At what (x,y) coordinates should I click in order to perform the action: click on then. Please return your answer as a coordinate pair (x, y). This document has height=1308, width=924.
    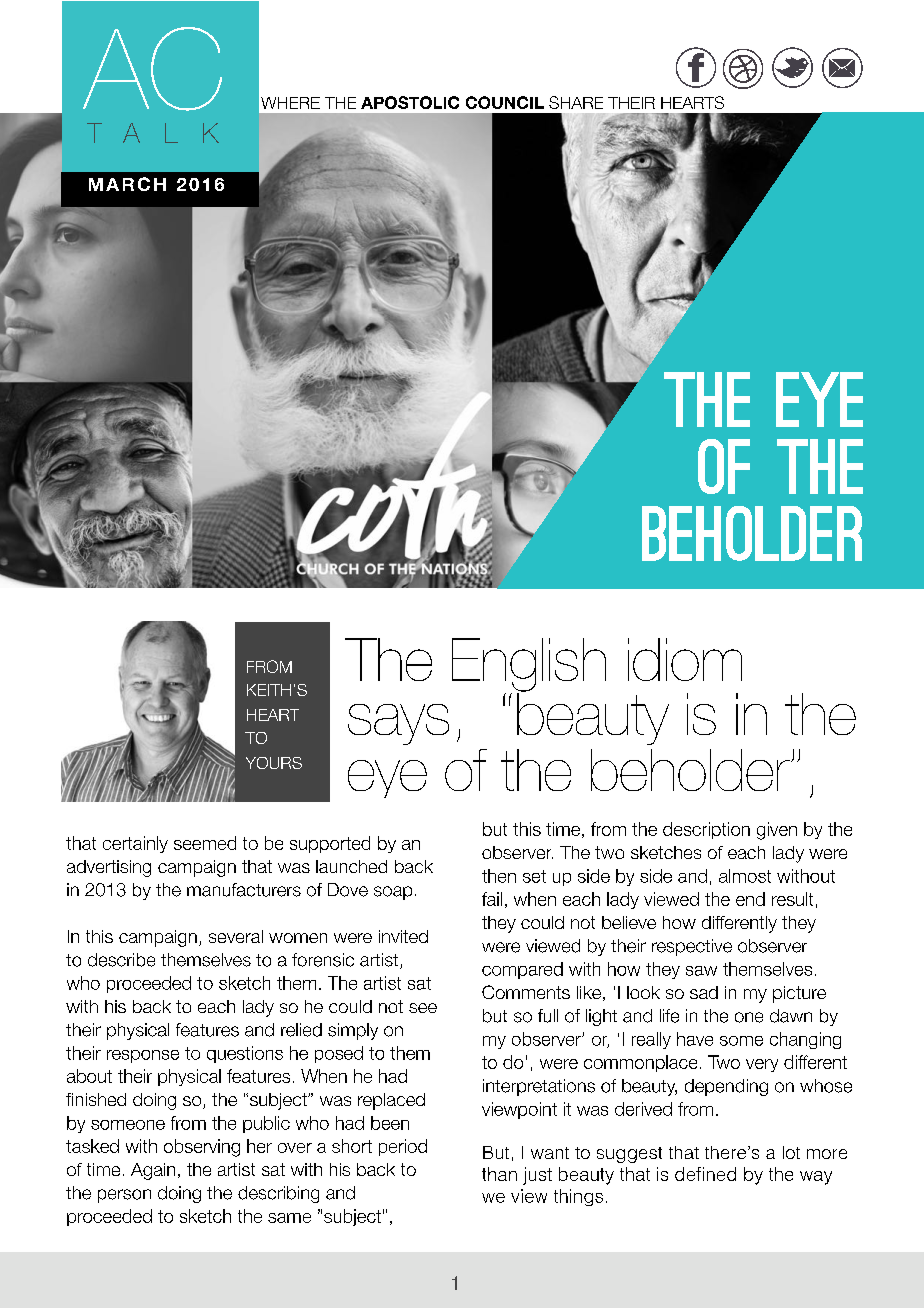
    Looking at the image, I should click on (499, 876).
